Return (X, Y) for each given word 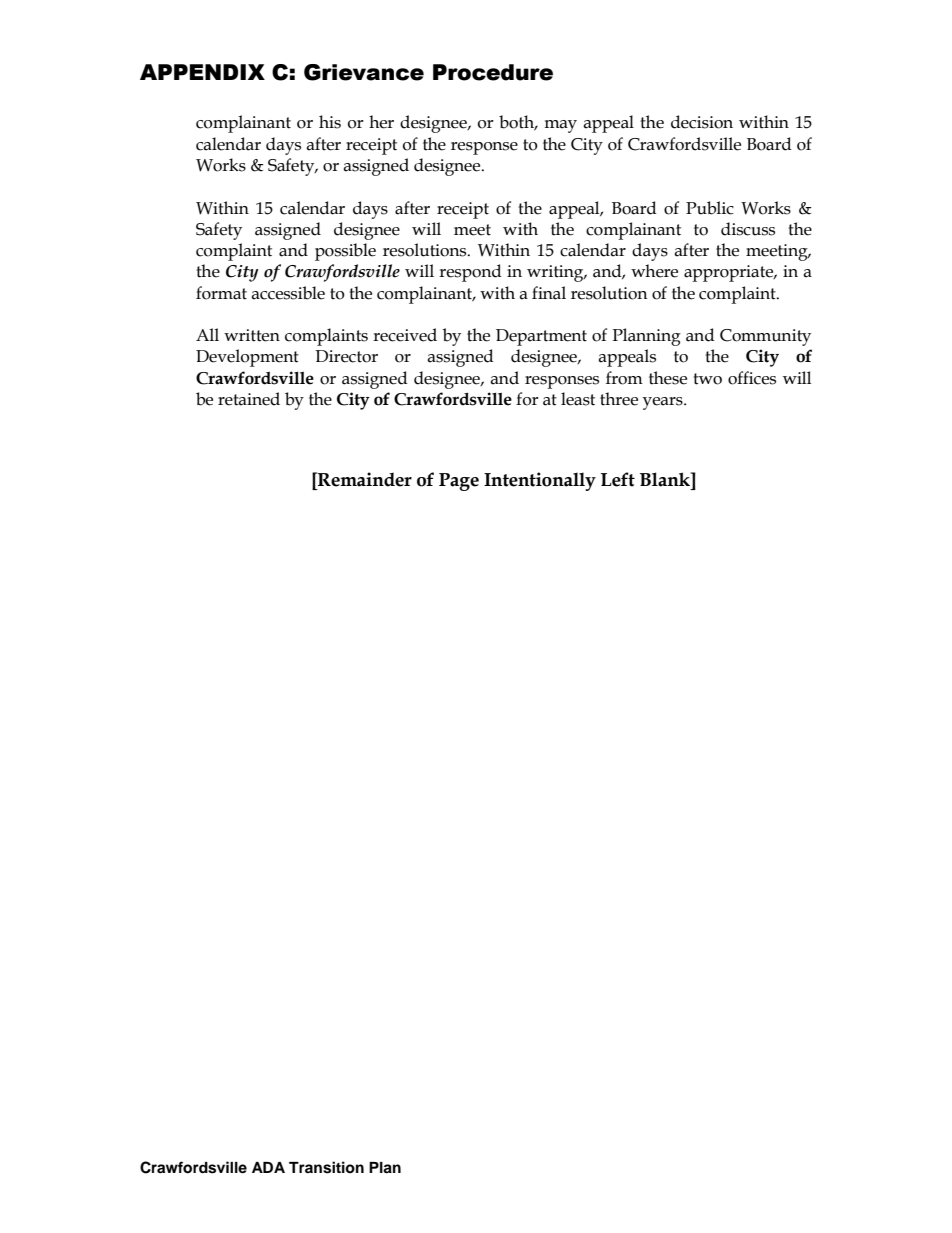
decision (702, 122)
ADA (268, 1167)
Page (459, 482)
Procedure (493, 72)
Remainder (364, 479)
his (330, 122)
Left (618, 479)
